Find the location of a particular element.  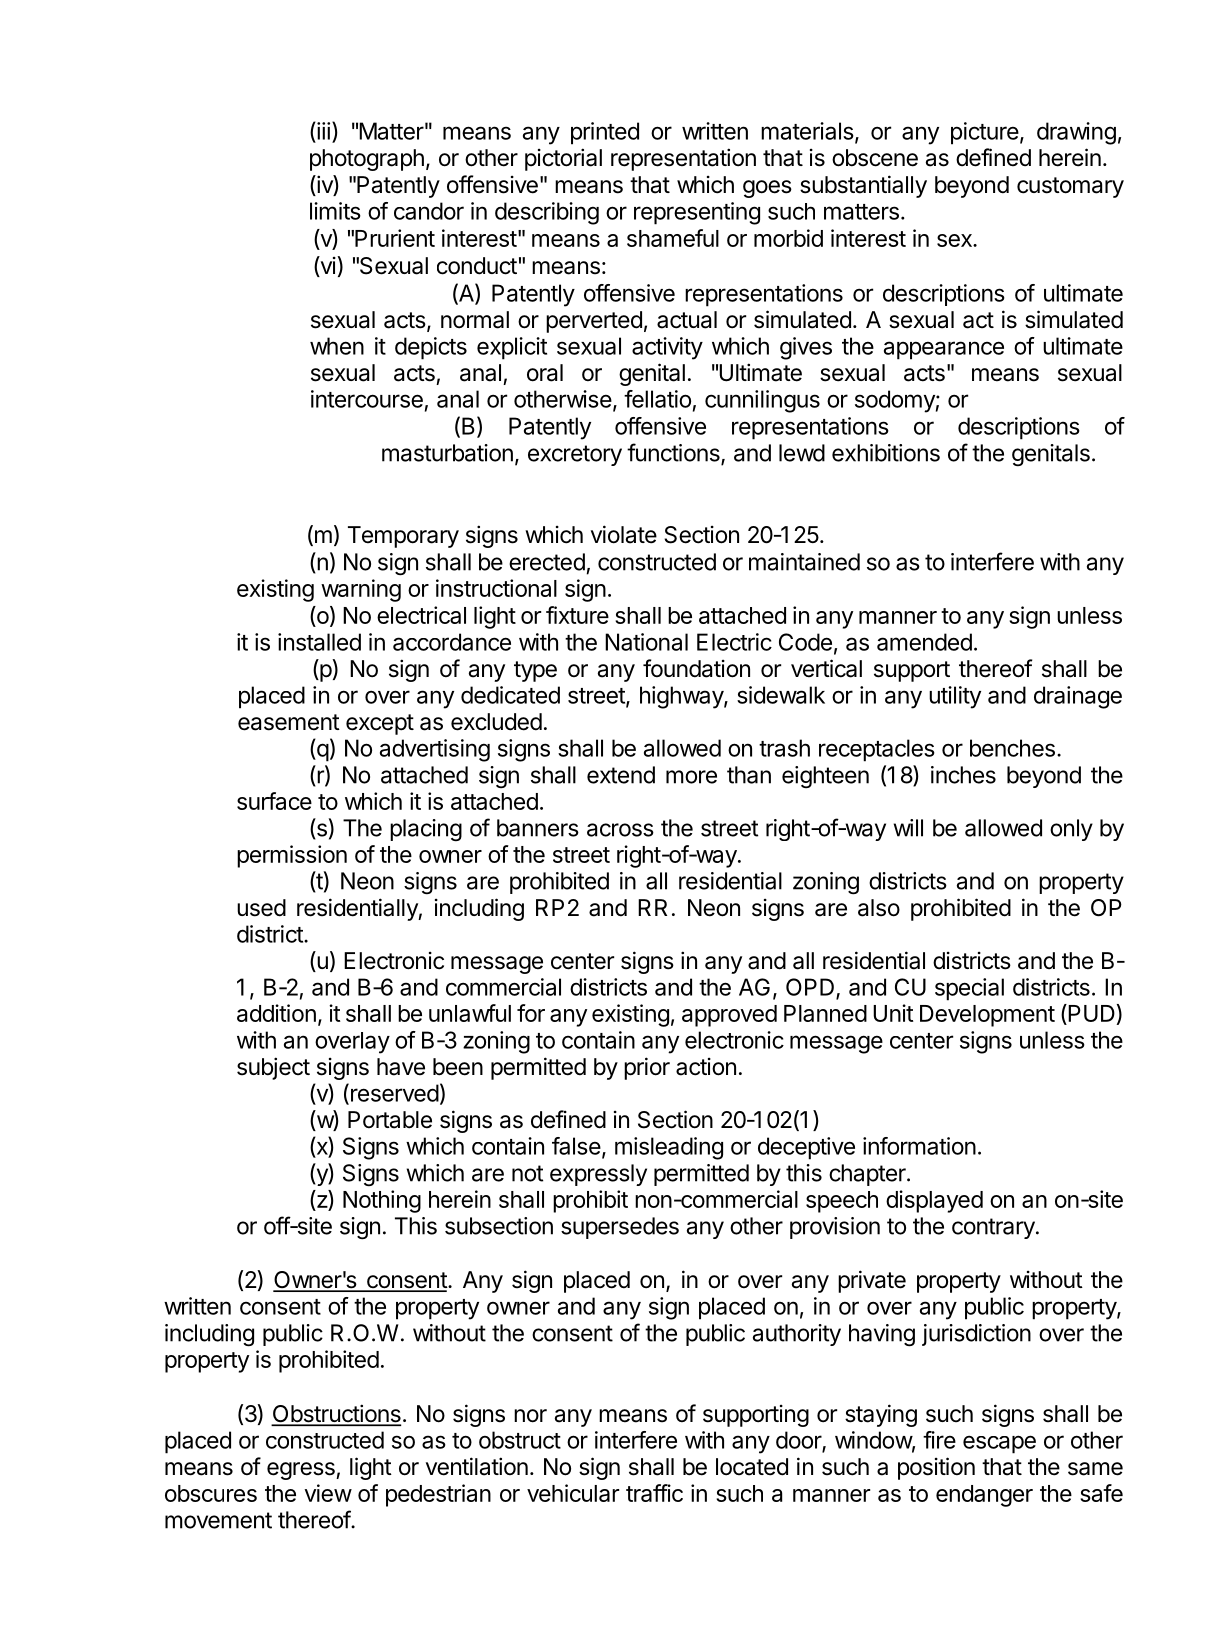

representing is located at coordinates (697, 213).
